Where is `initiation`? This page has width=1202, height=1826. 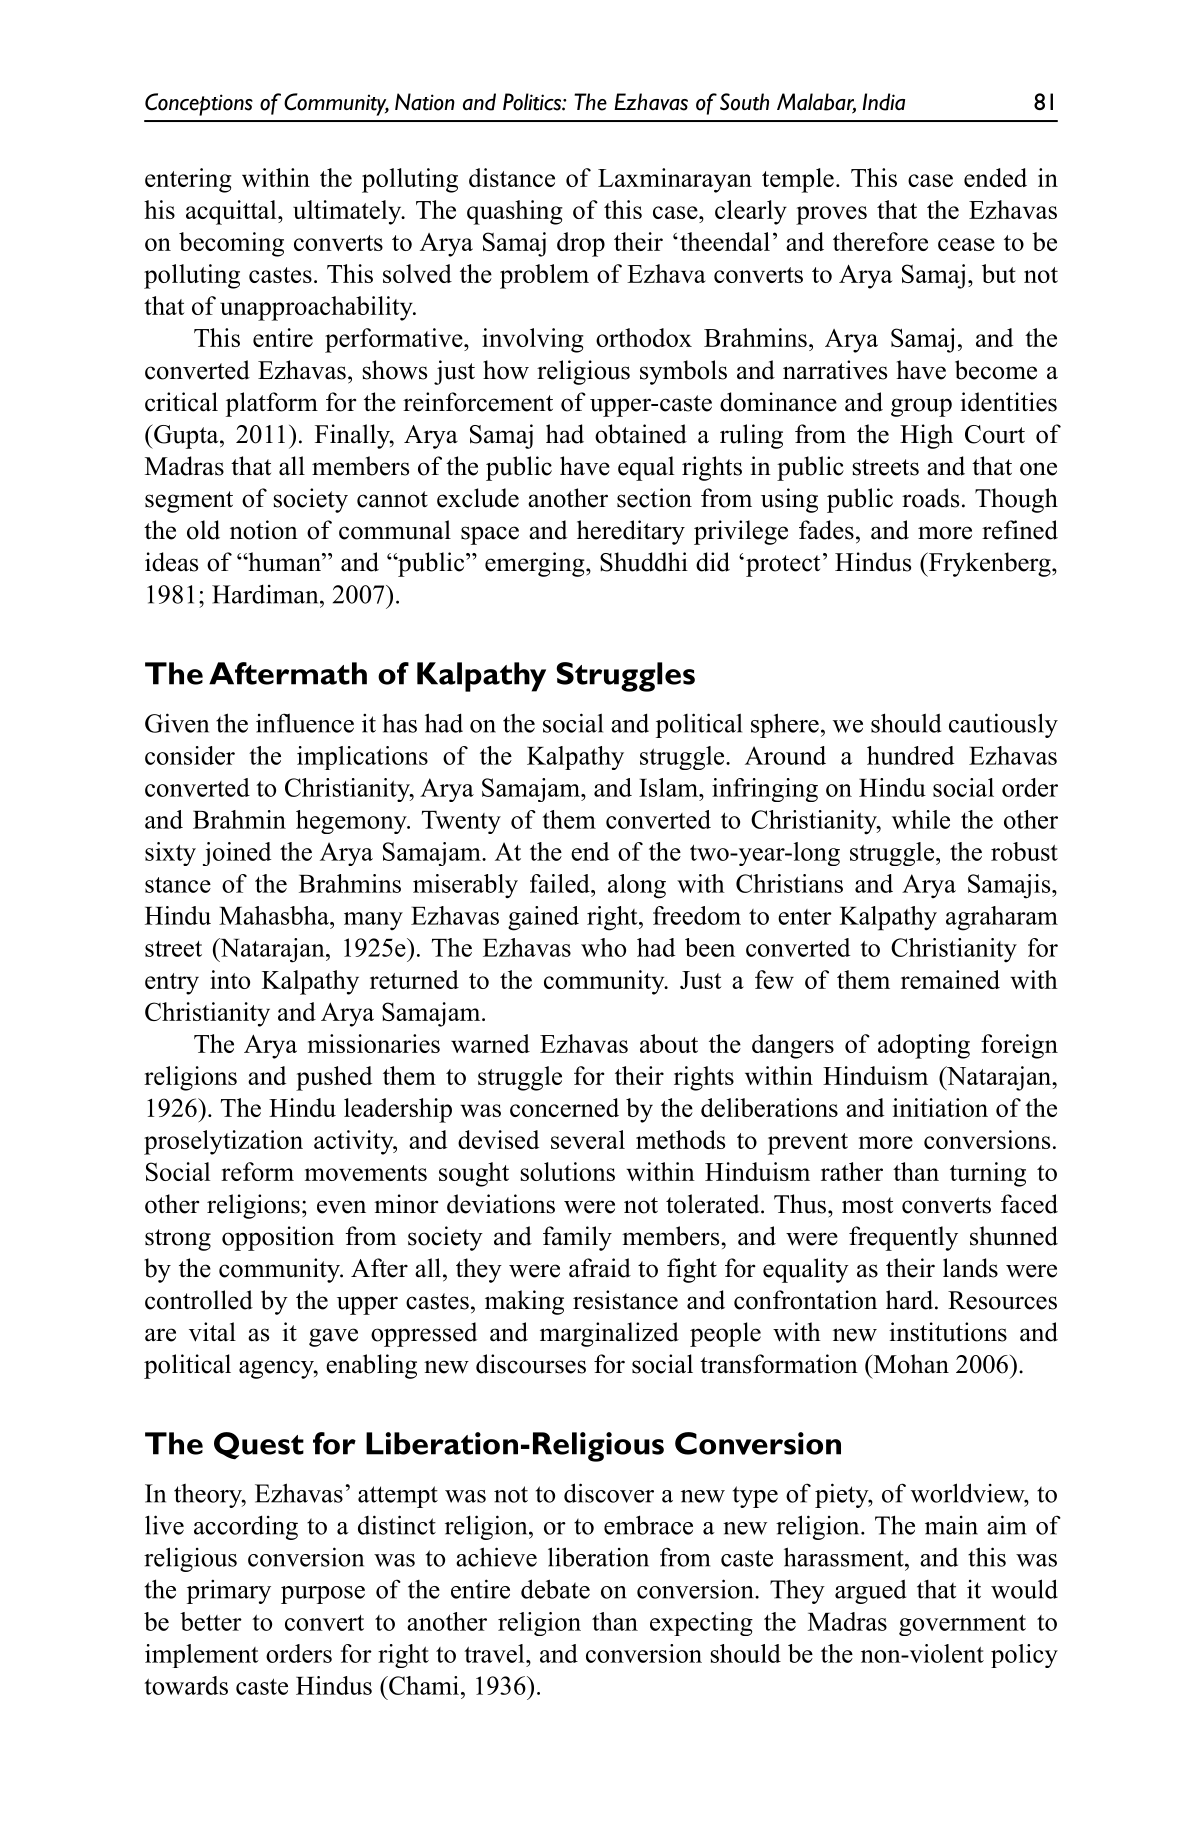 initiation is located at coordinates (940, 1107).
